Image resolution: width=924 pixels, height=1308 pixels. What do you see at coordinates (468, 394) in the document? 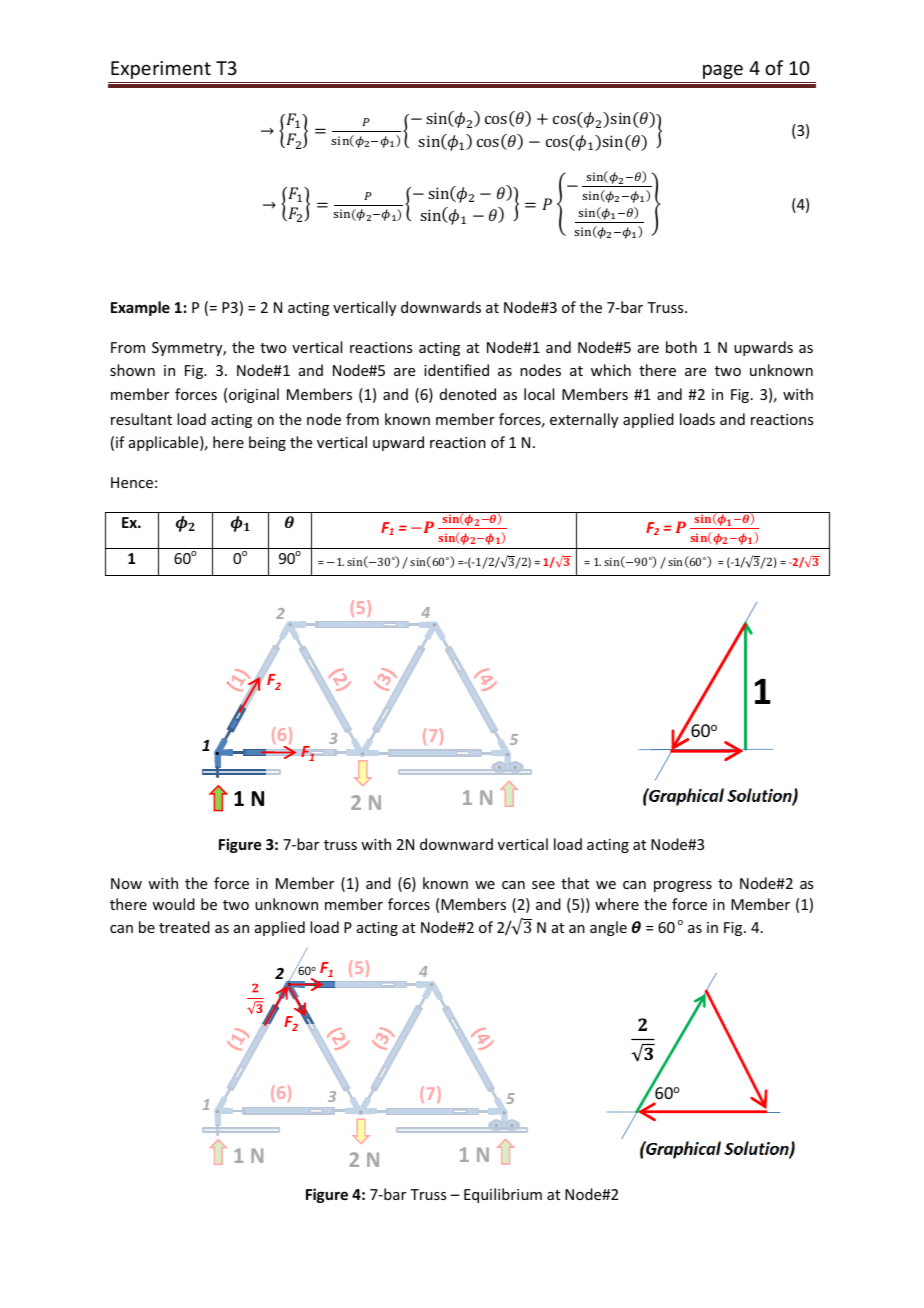
I see `denoted` at bounding box center [468, 394].
